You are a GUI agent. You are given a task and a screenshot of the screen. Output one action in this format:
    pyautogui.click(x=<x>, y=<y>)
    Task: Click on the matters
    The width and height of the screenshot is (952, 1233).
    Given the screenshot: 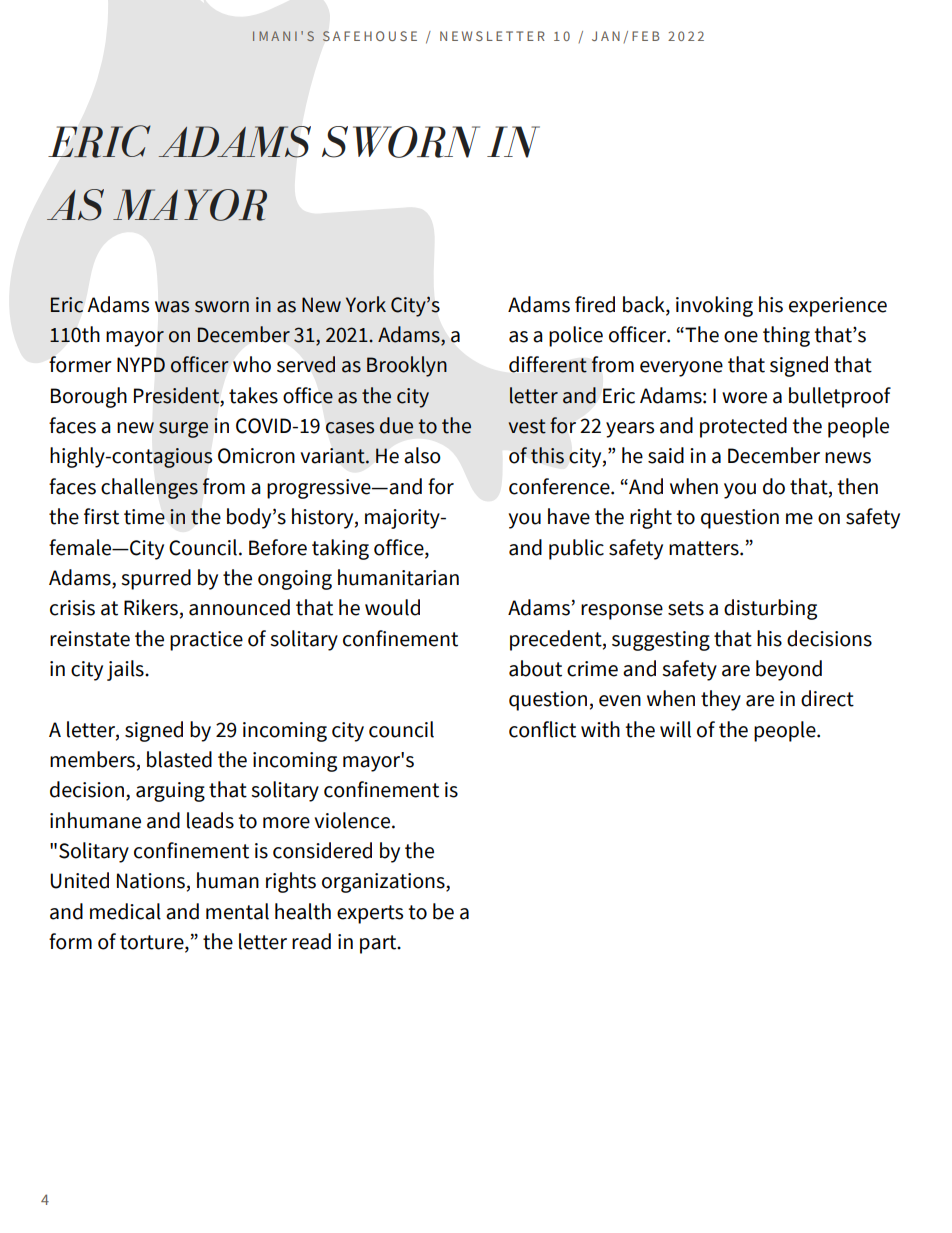 What is the action you would take?
    pyautogui.click(x=705, y=548)
